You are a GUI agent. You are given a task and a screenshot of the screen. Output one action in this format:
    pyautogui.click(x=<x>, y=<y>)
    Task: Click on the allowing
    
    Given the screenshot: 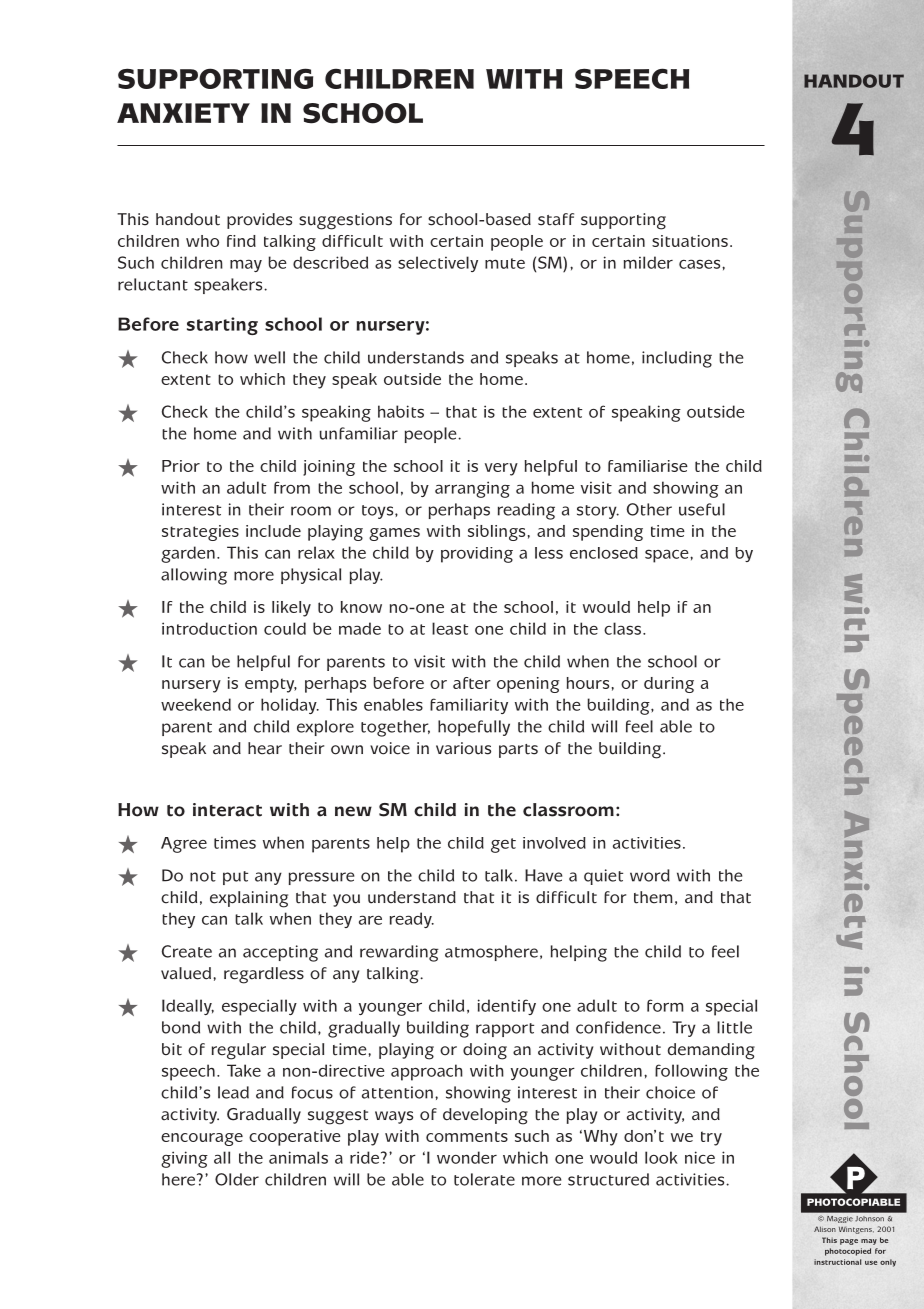 What is the action you would take?
    pyautogui.click(x=194, y=576)
